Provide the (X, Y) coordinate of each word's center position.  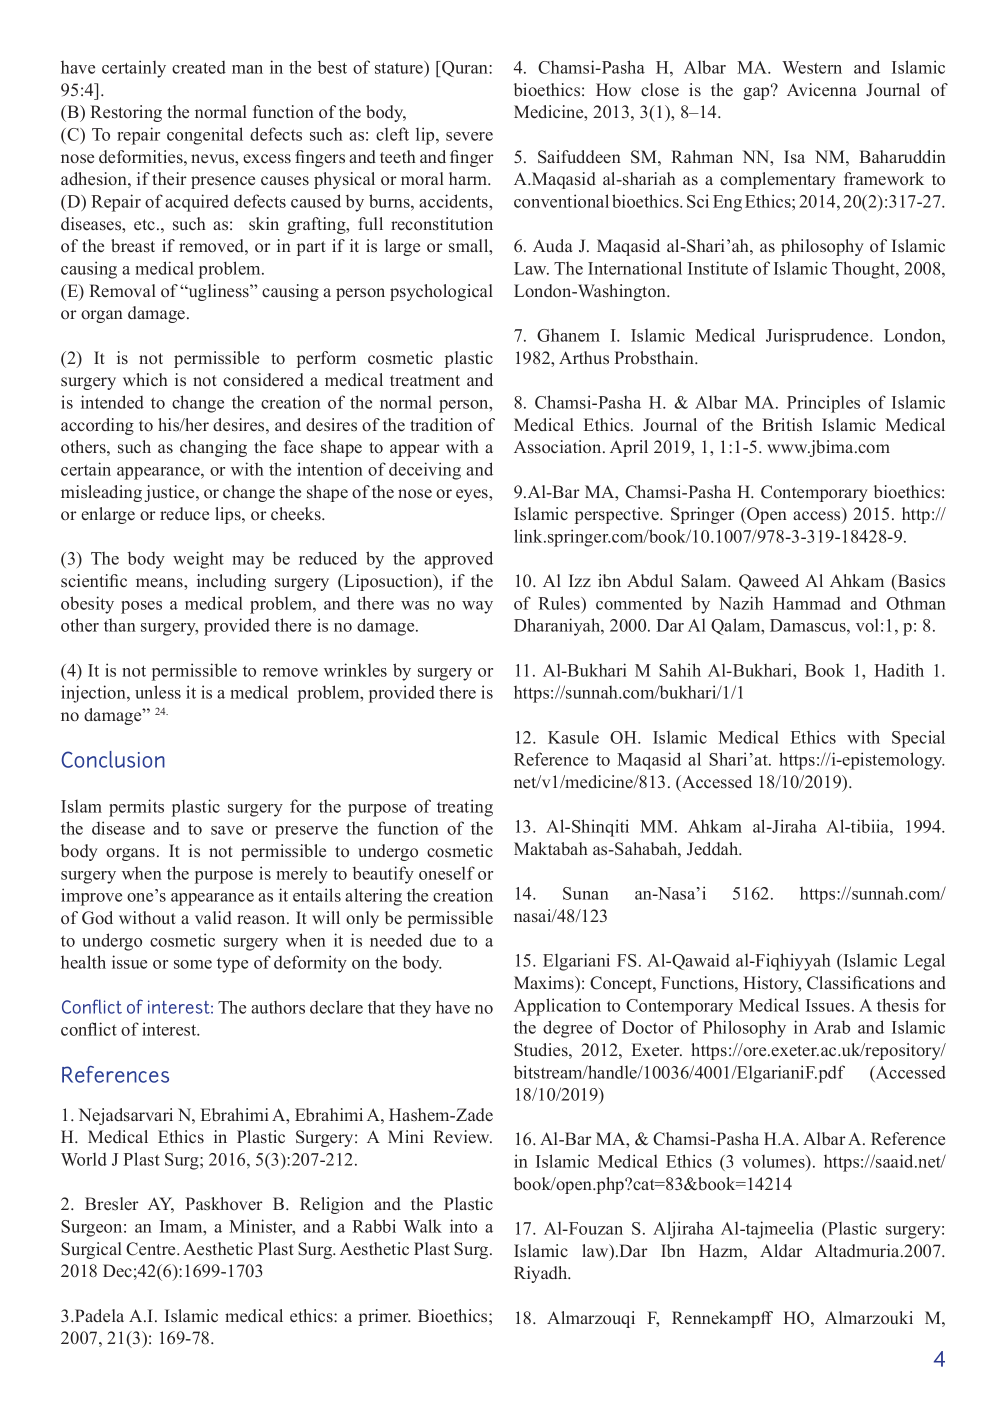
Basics (920, 582)
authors (278, 1007)
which (145, 380)
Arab (832, 1027)
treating (465, 808)
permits (136, 808)
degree (567, 1029)
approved (458, 560)
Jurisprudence (818, 337)
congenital (205, 136)
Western (812, 67)
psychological (441, 292)
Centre (152, 1249)
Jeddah (714, 849)
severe (469, 136)
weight (198, 560)
